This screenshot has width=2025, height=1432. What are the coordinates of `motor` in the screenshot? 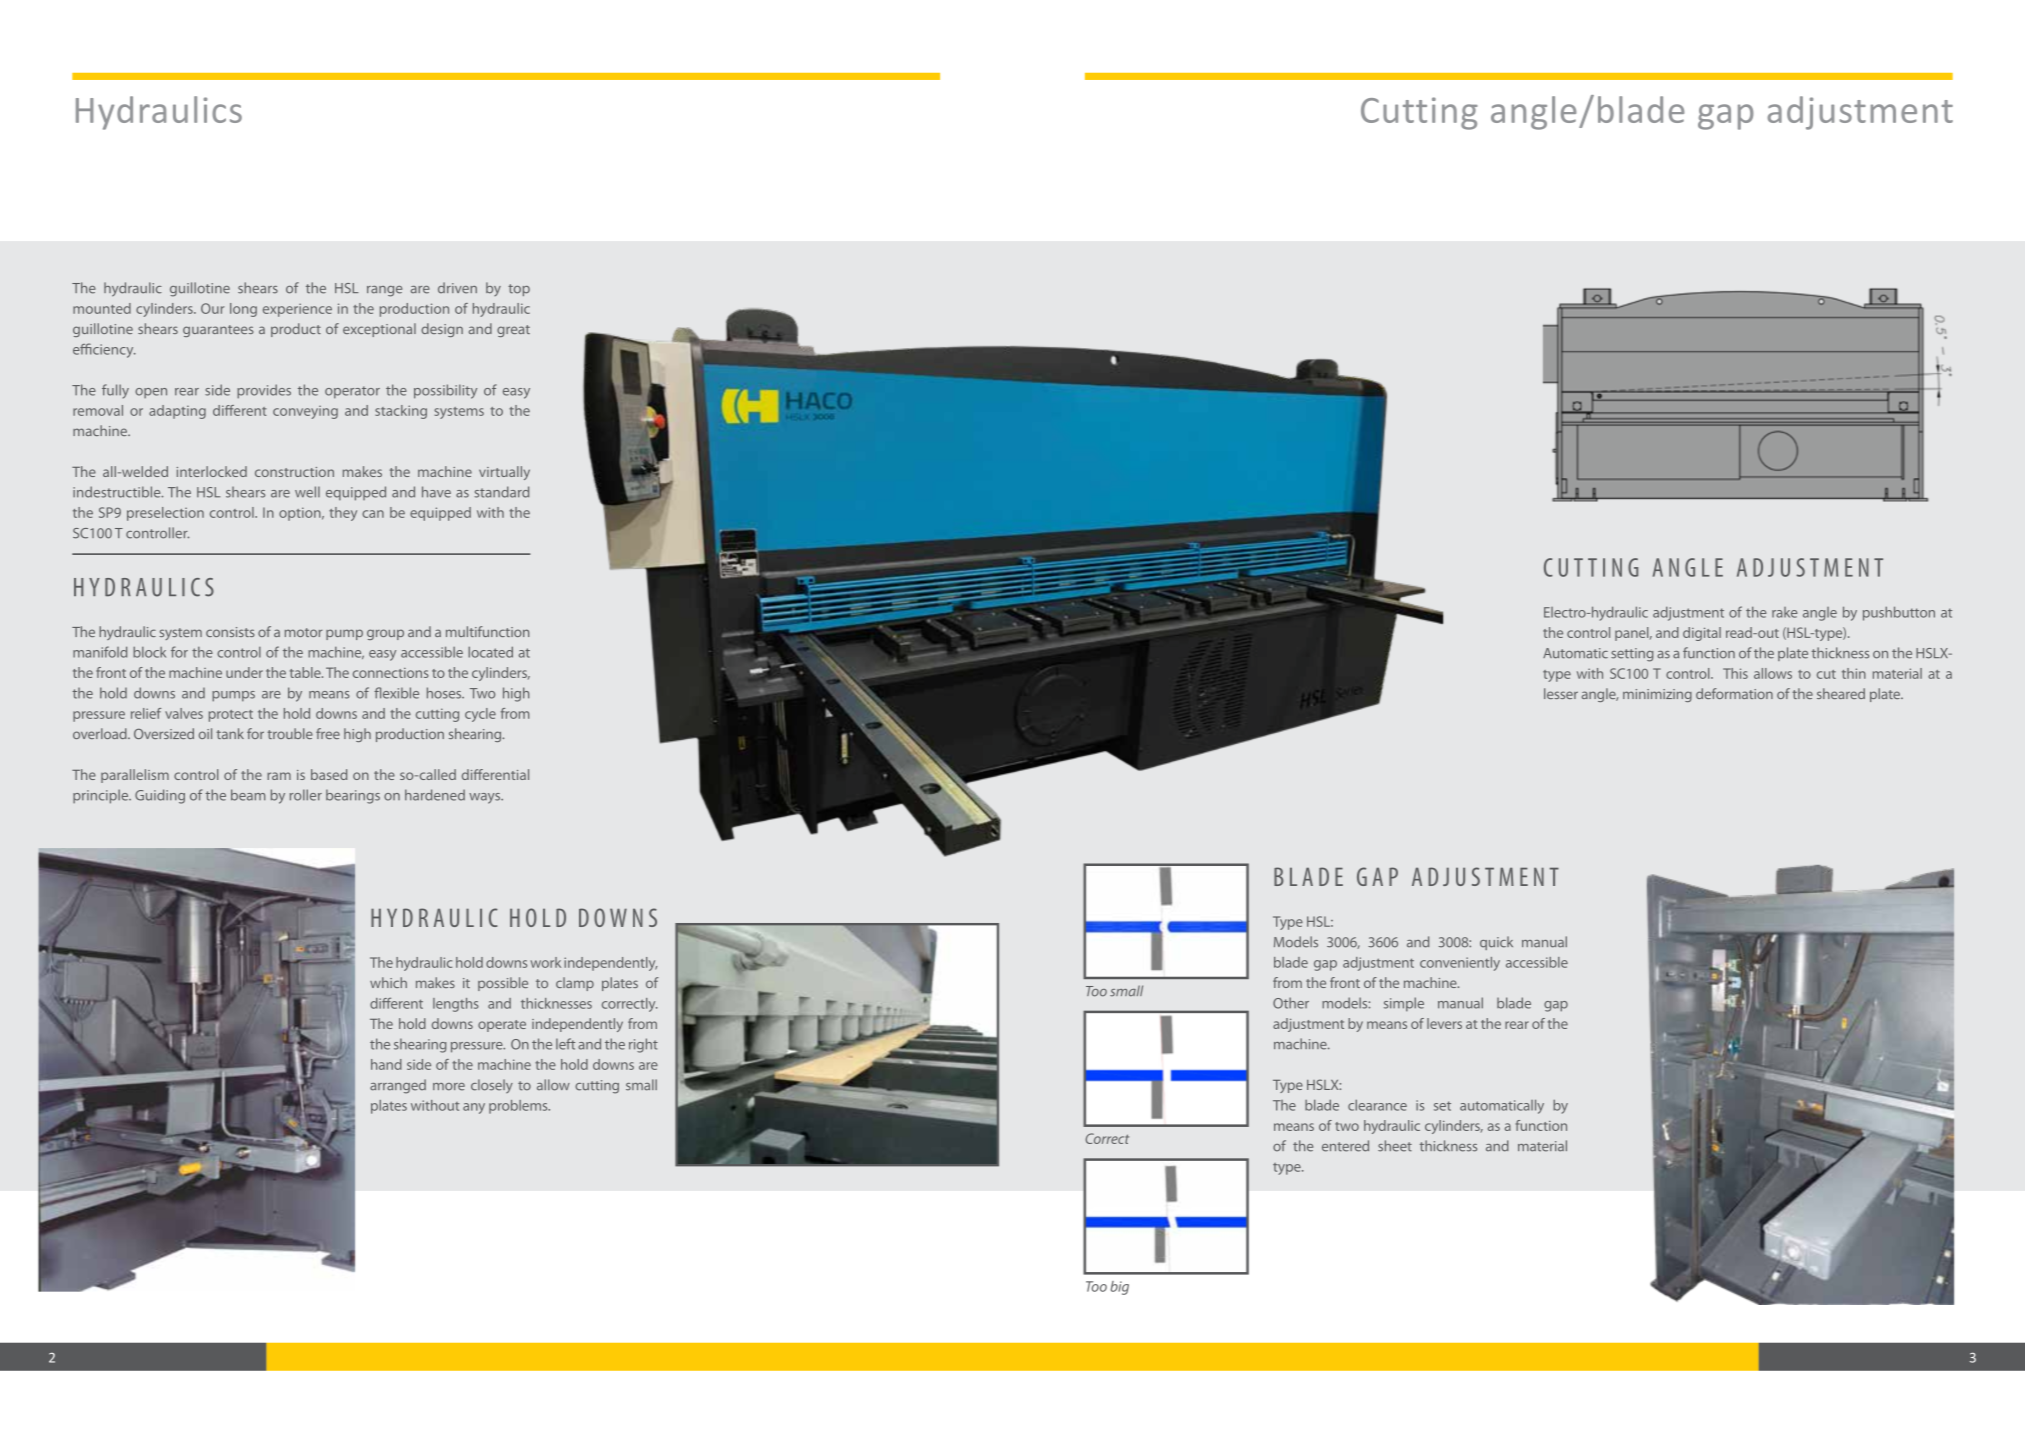 It's located at (303, 632).
